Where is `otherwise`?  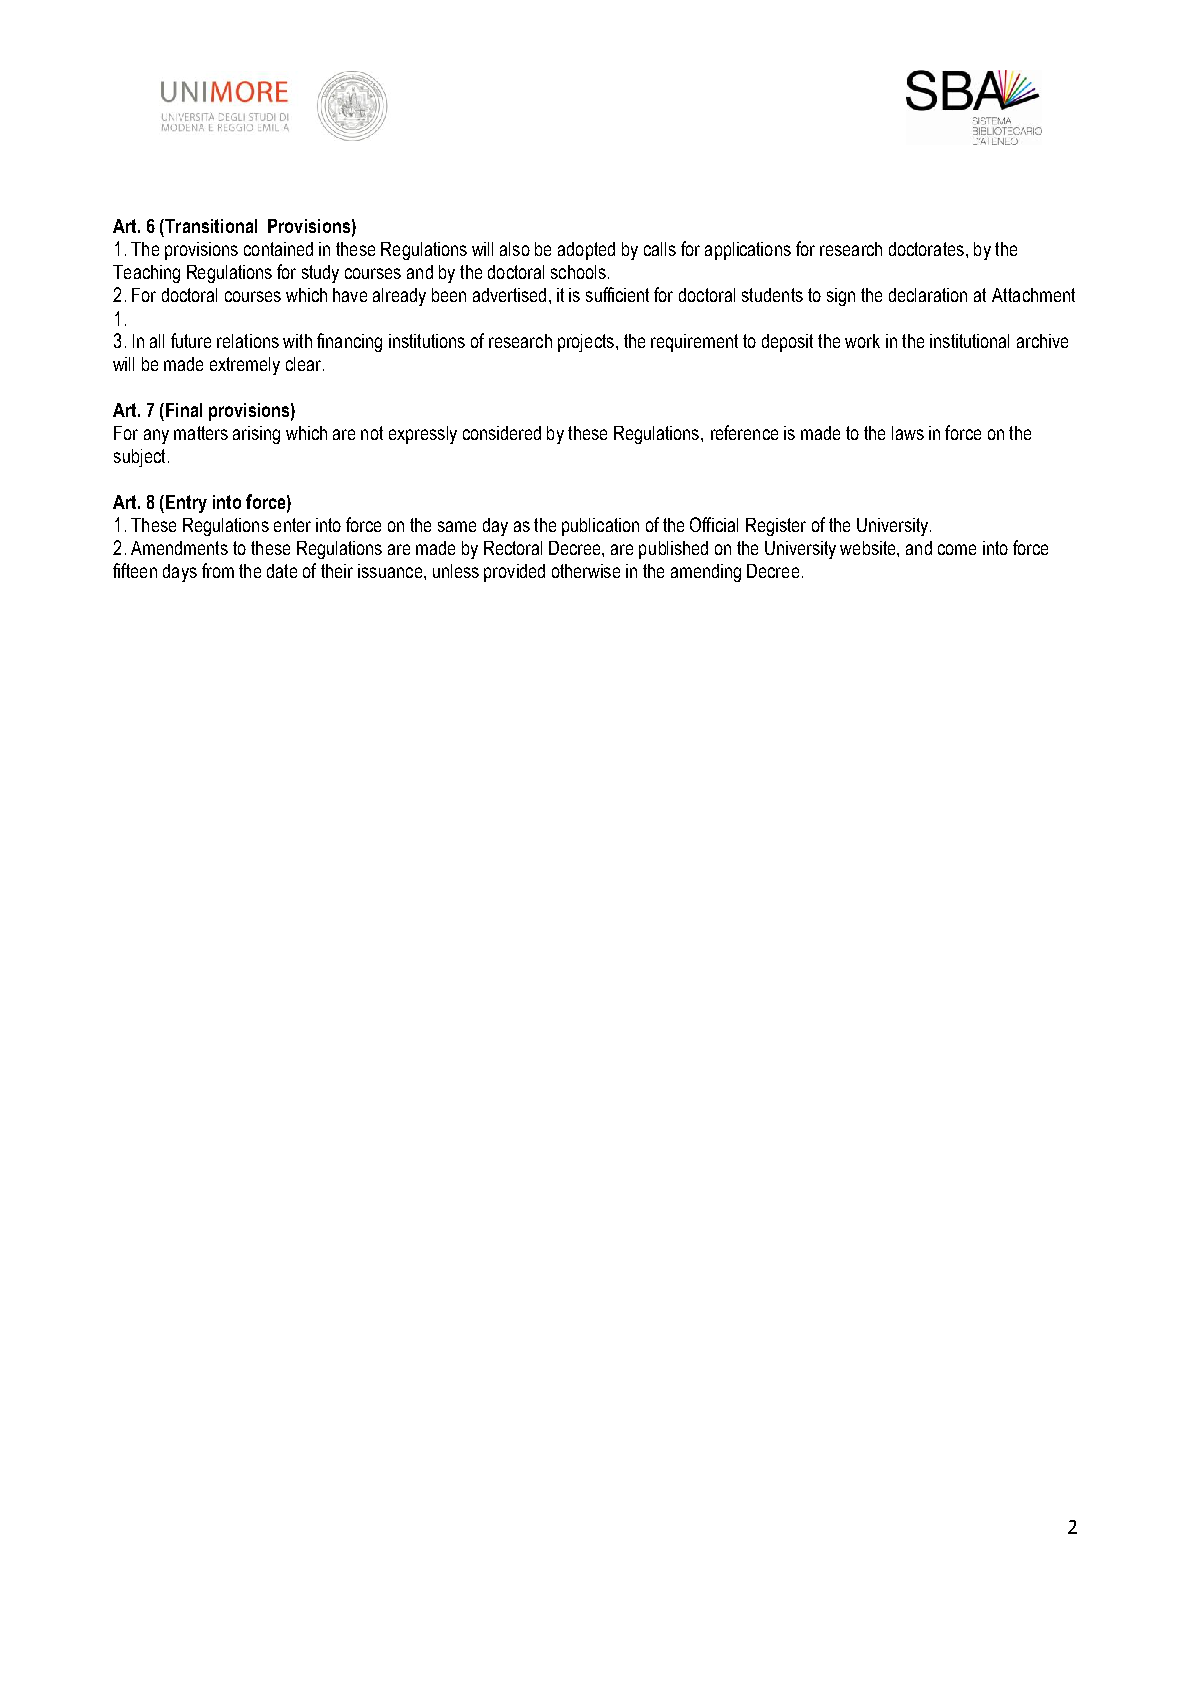
otherwise is located at coordinates (586, 571).
